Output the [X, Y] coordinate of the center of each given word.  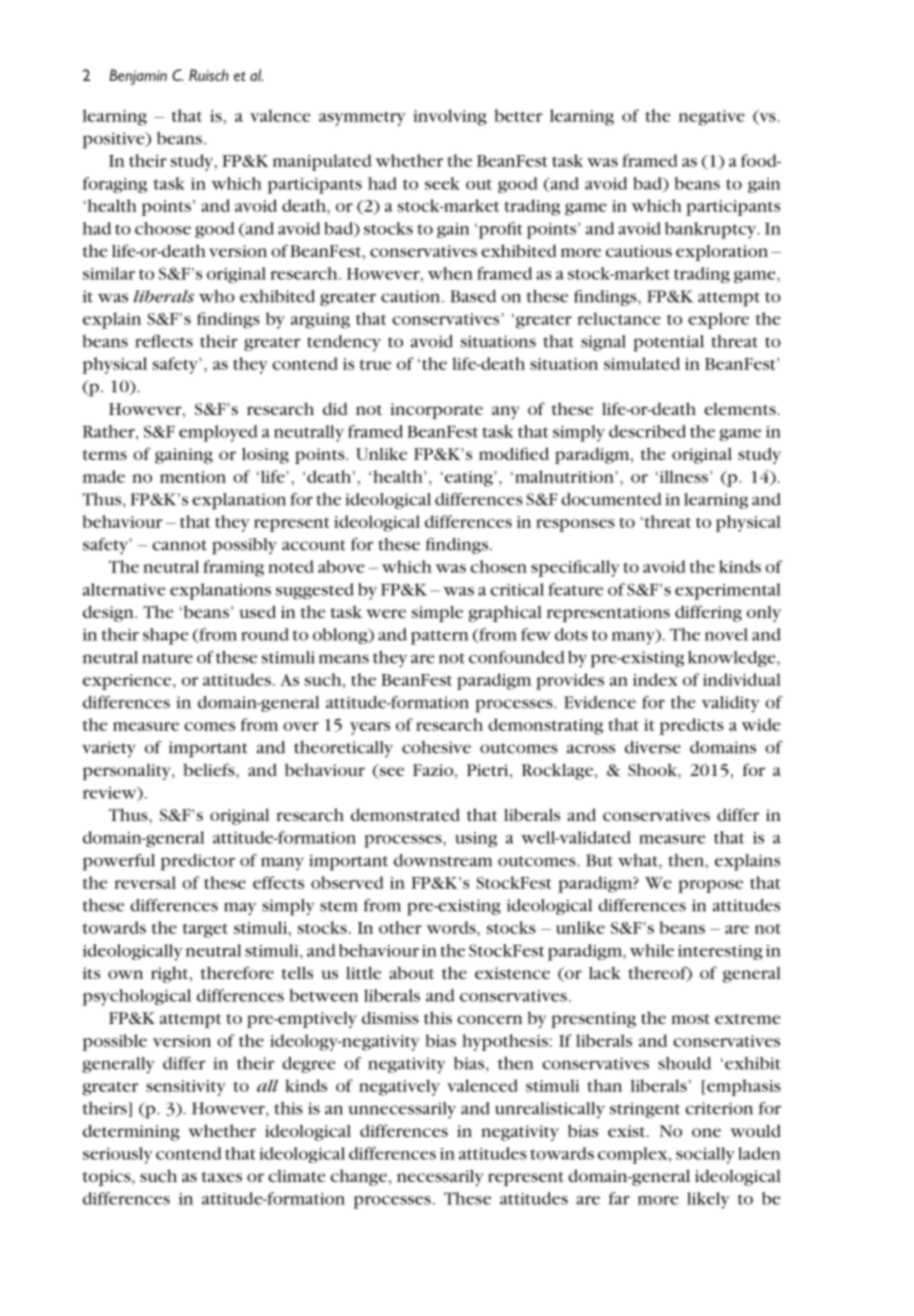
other [400, 927]
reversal [145, 882]
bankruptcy [712, 230]
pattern [440, 637]
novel [726, 634]
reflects [164, 341]
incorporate [436, 411]
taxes [222, 1177]
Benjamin [138, 77]
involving [450, 117]
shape [166, 636]
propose [710, 886]
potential [668, 343]
